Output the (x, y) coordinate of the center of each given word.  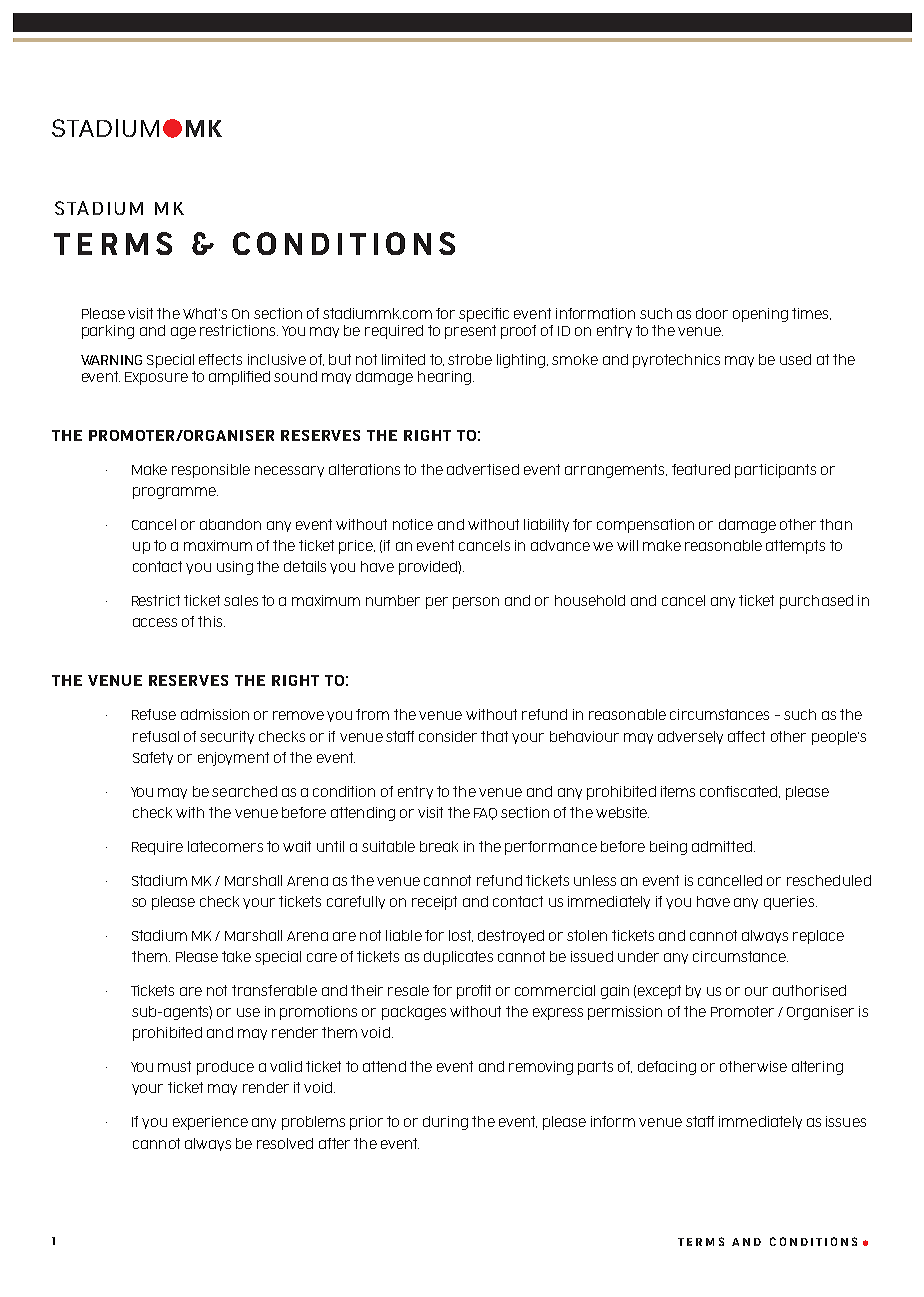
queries (790, 903)
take (236, 956)
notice (413, 524)
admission (215, 714)
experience (210, 1123)
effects (220, 359)
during (445, 1123)
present (470, 332)
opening (760, 315)
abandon (230, 524)
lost (461, 936)
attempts (795, 547)
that (494, 736)
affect (746, 736)
